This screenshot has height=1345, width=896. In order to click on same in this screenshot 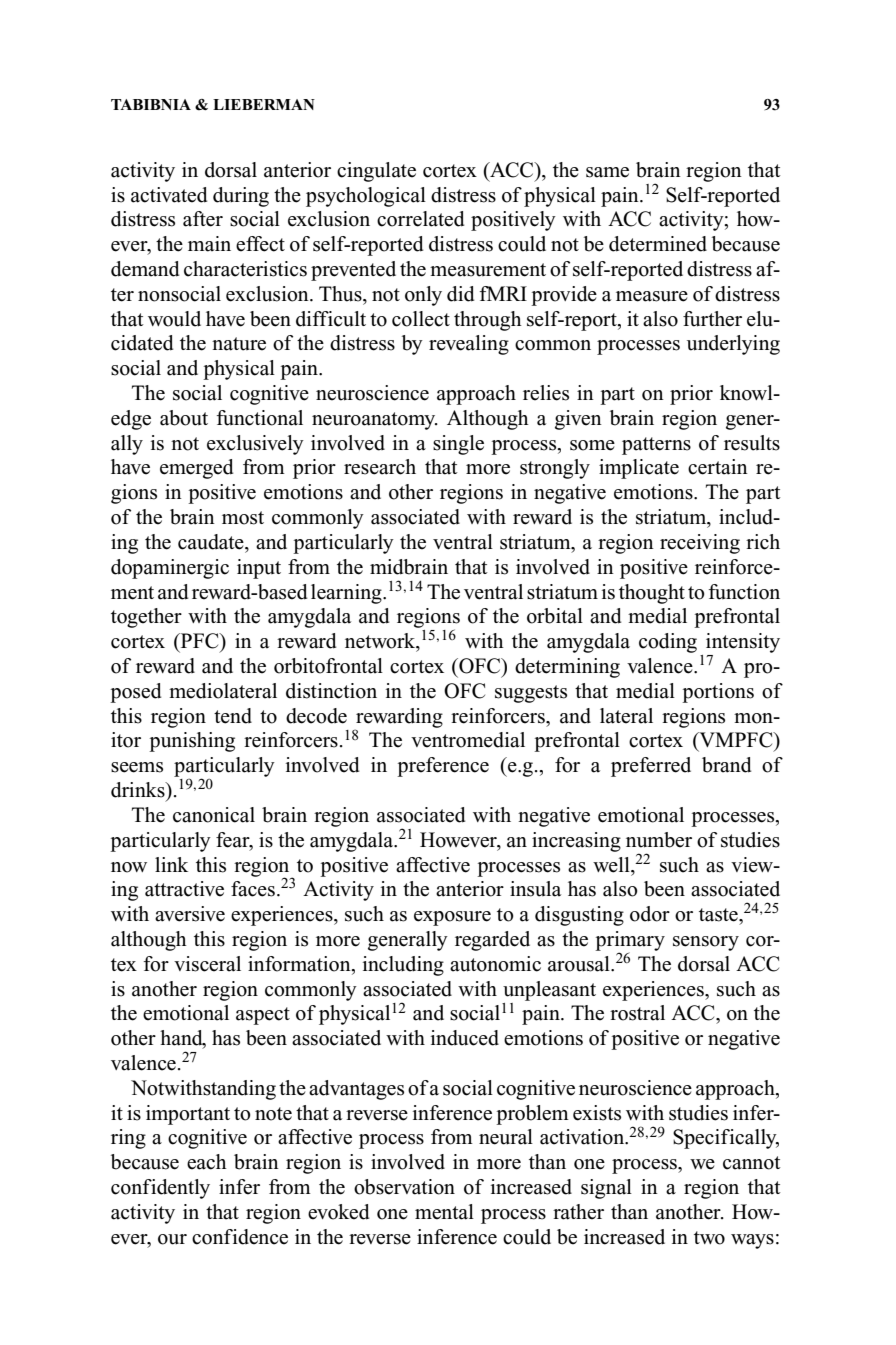, I will do `click(607, 172)`.
